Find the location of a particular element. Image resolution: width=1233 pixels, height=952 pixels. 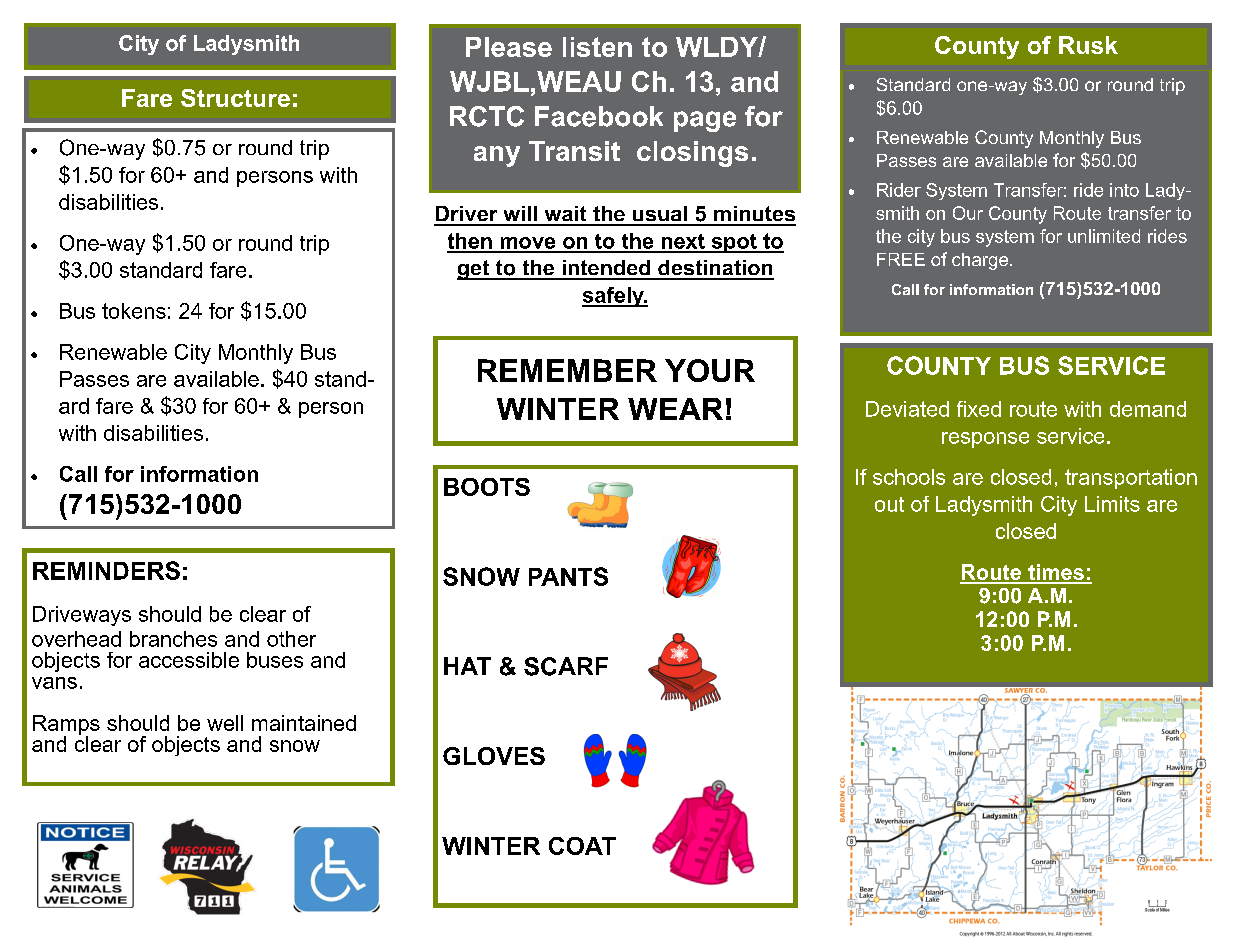

REMINDERS is located at coordinates (106, 570).
